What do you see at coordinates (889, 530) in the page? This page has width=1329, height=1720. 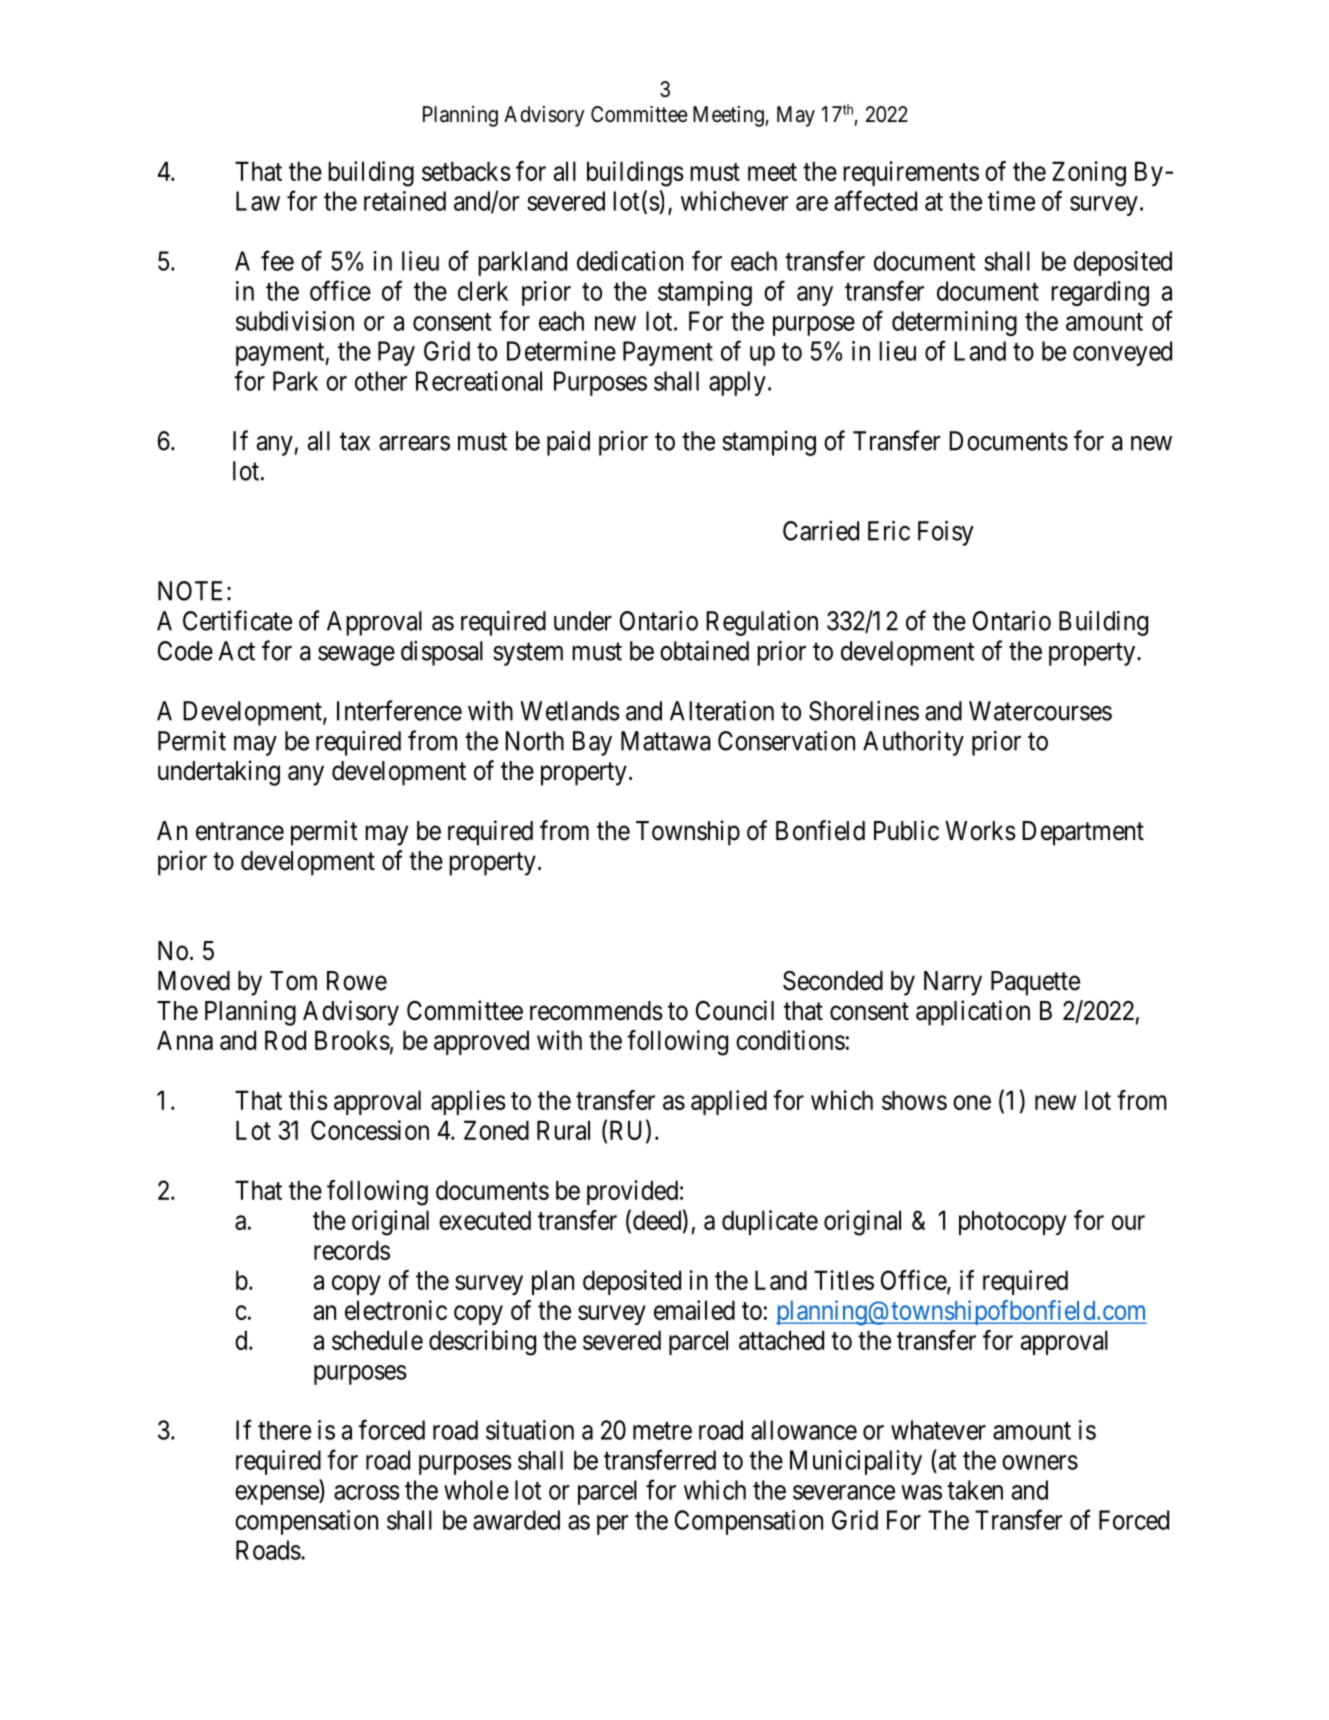 I see `Eric` at bounding box center [889, 530].
